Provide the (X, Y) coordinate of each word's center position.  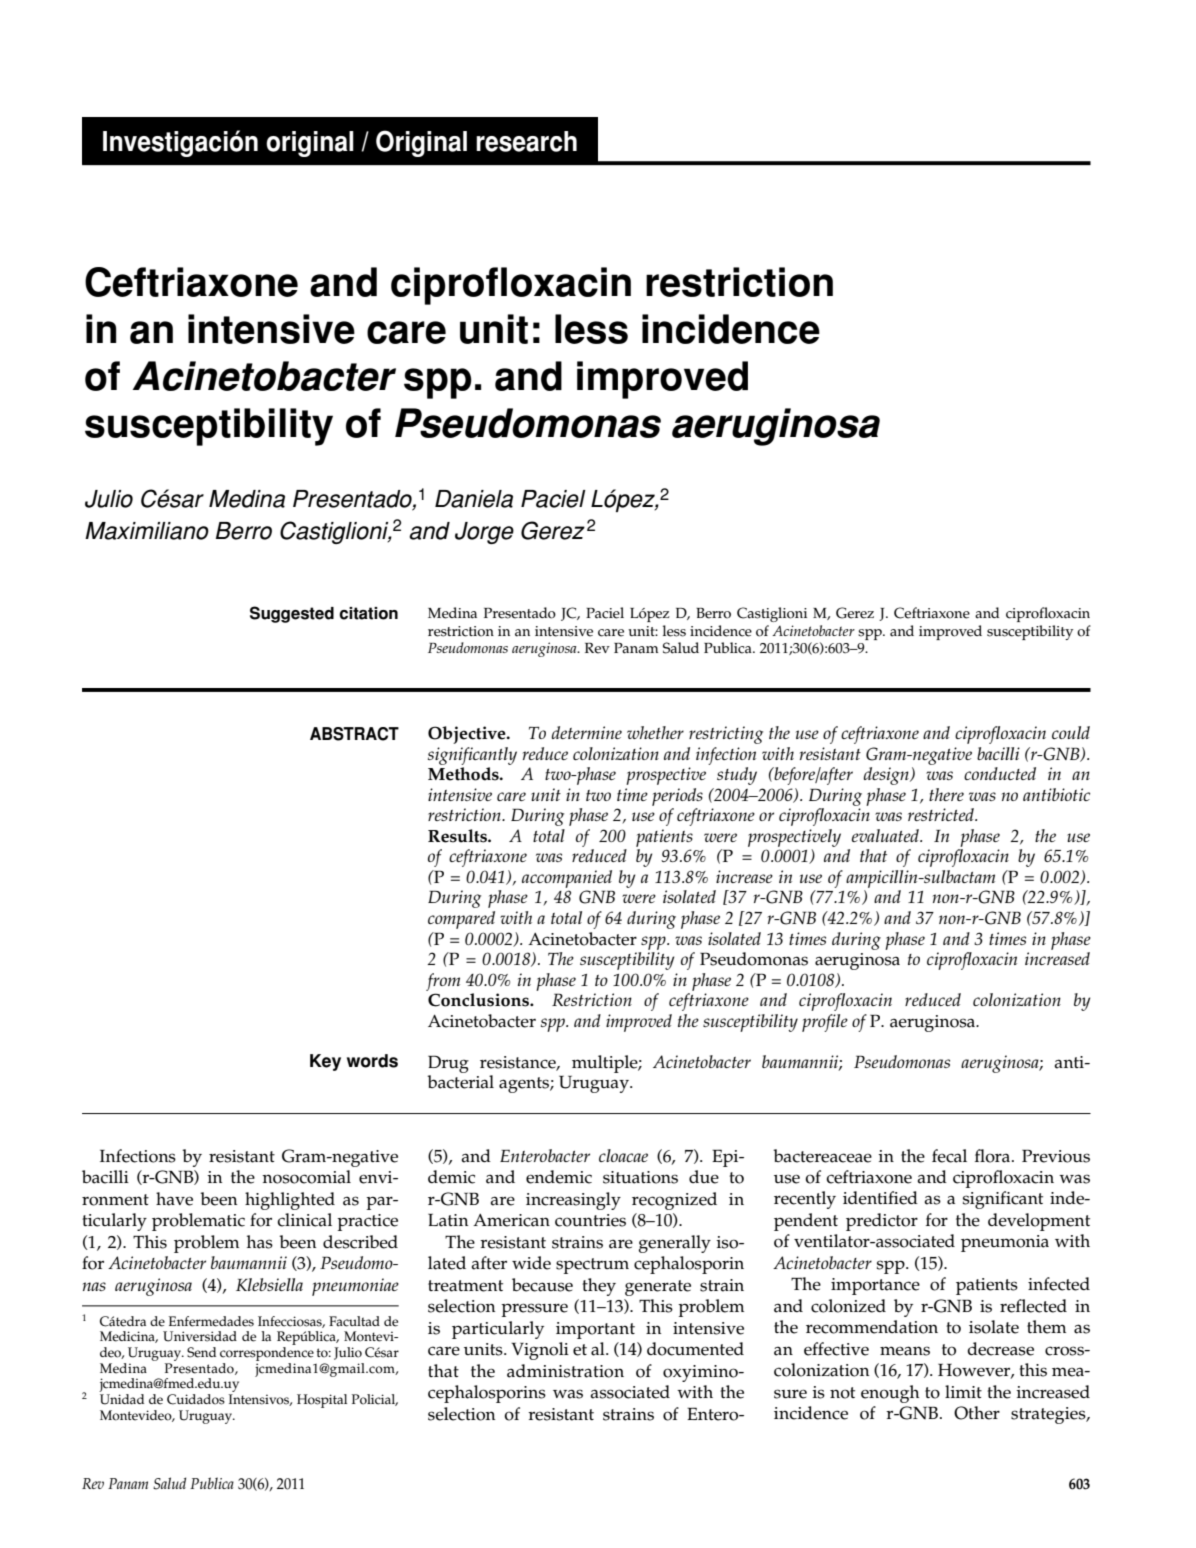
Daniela (474, 499)
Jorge (484, 533)
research (526, 141)
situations (640, 1177)
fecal (949, 1156)
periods (677, 797)
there (946, 794)
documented (695, 1349)
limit (963, 1391)
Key (325, 1062)
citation (368, 613)
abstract (354, 734)
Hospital (322, 1401)
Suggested (292, 614)
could (1071, 732)
